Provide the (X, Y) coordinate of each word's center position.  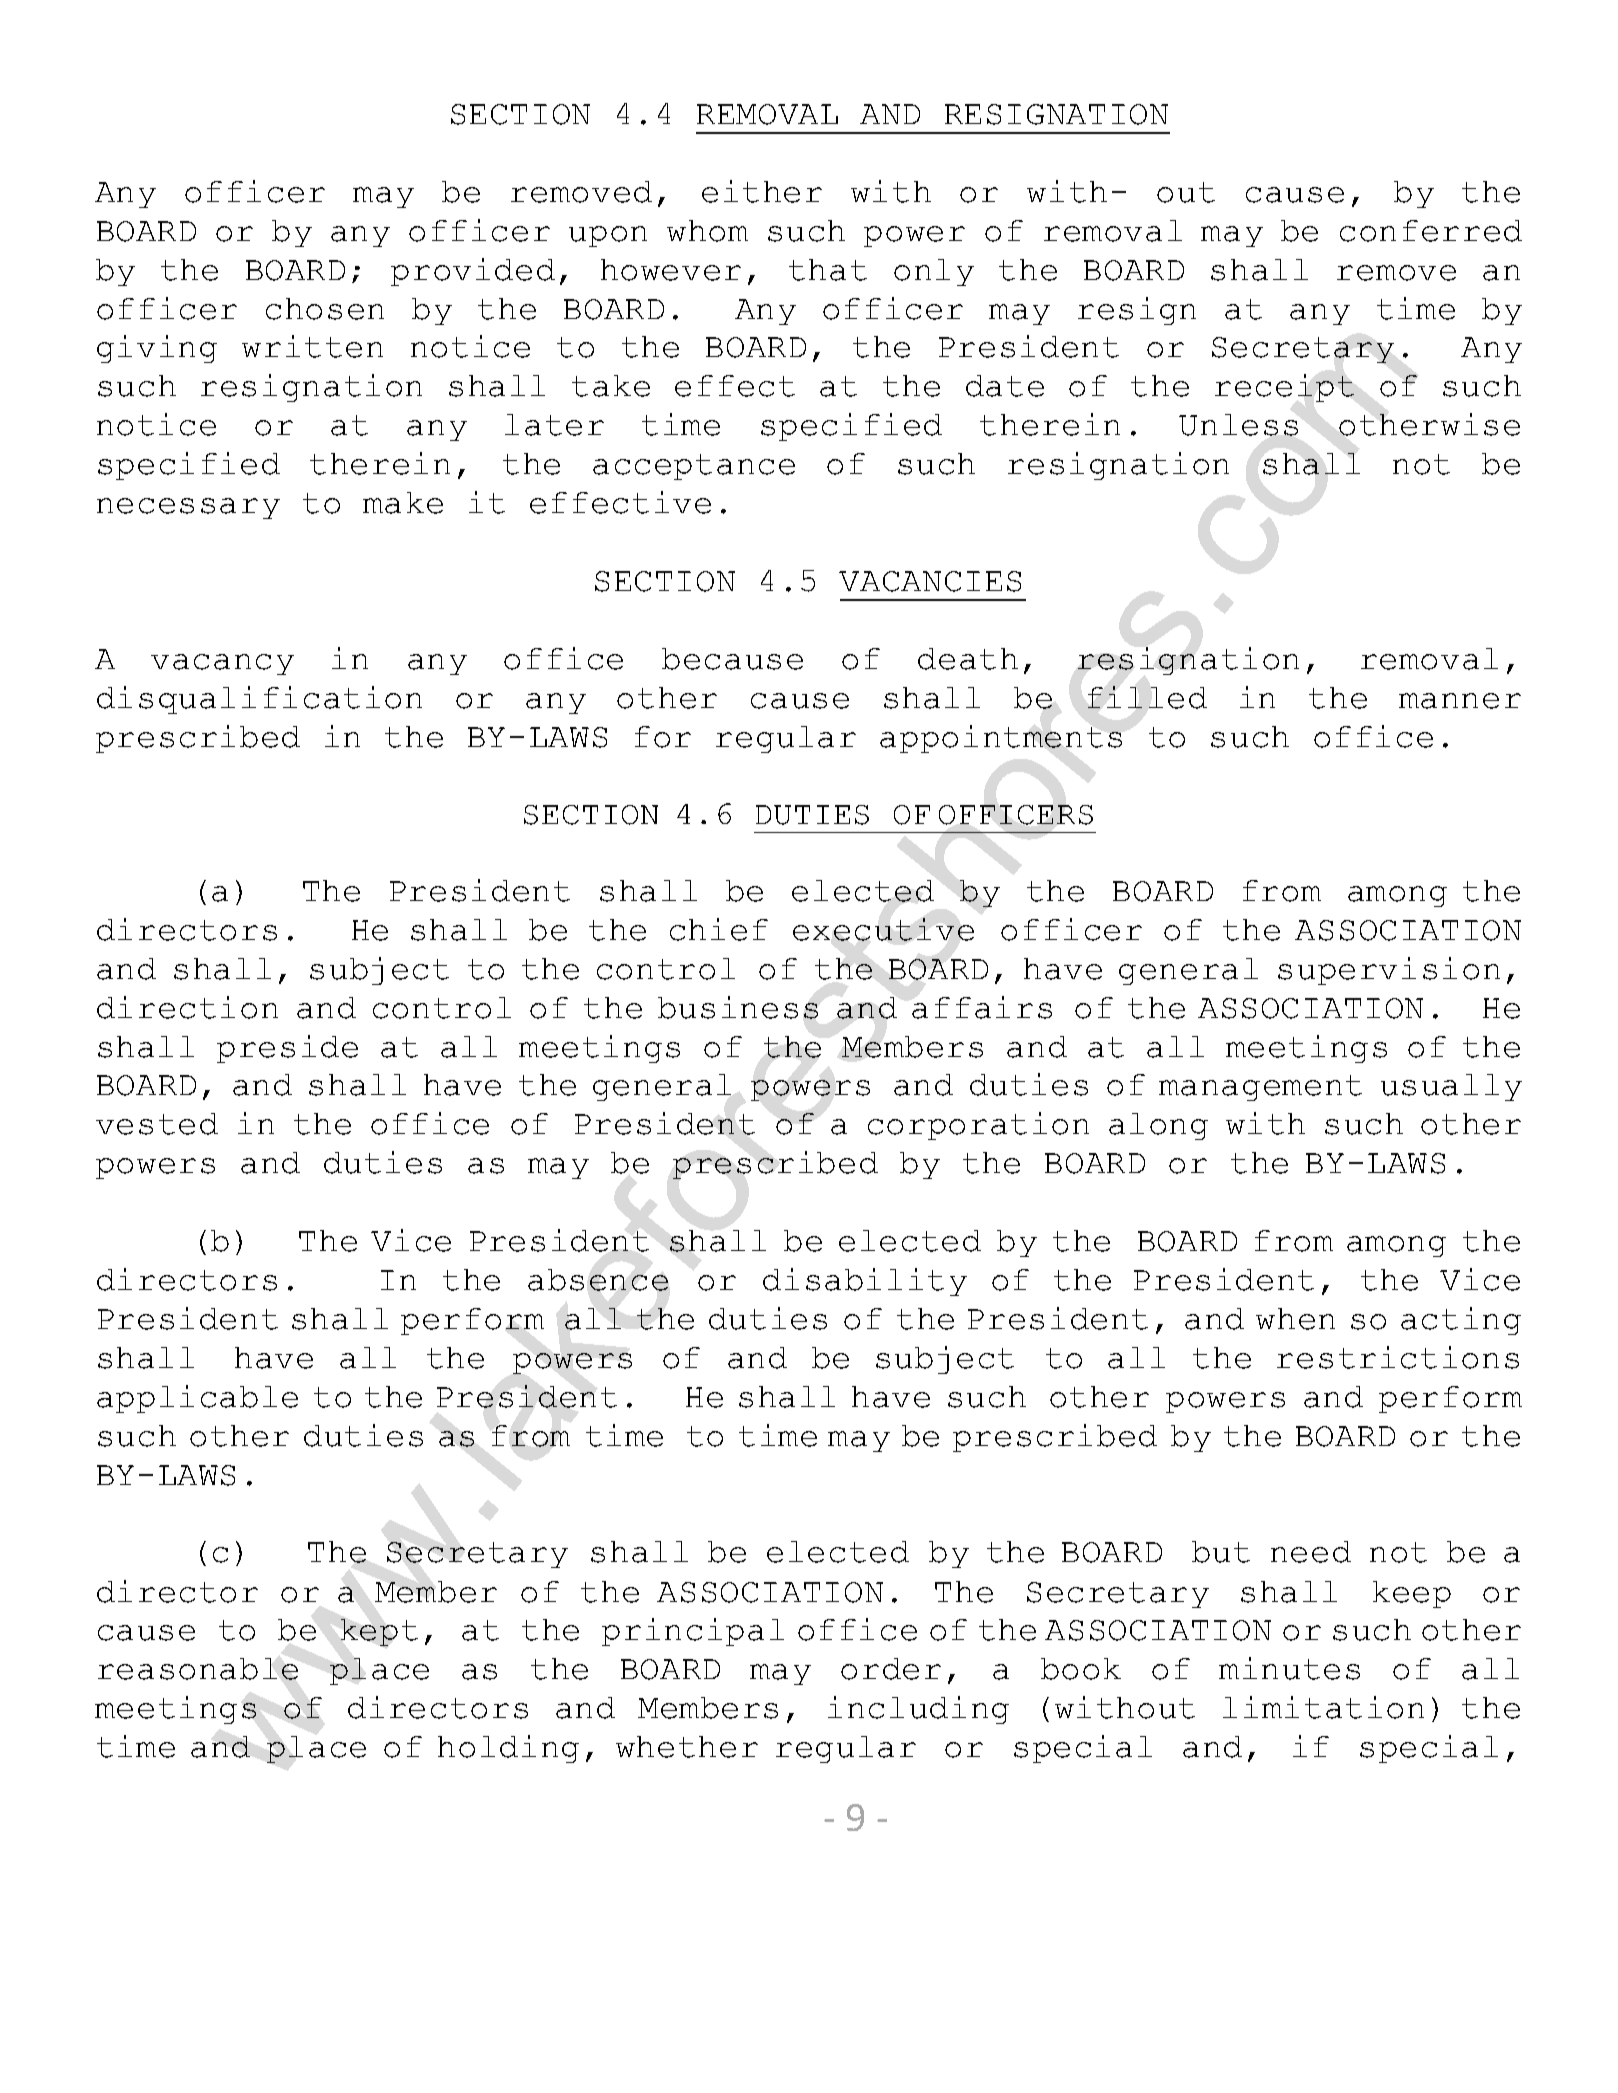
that (828, 270)
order (891, 1669)
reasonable (198, 1669)
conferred (1431, 231)
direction (187, 1007)
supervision (1389, 971)
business (738, 1007)
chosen (325, 309)
